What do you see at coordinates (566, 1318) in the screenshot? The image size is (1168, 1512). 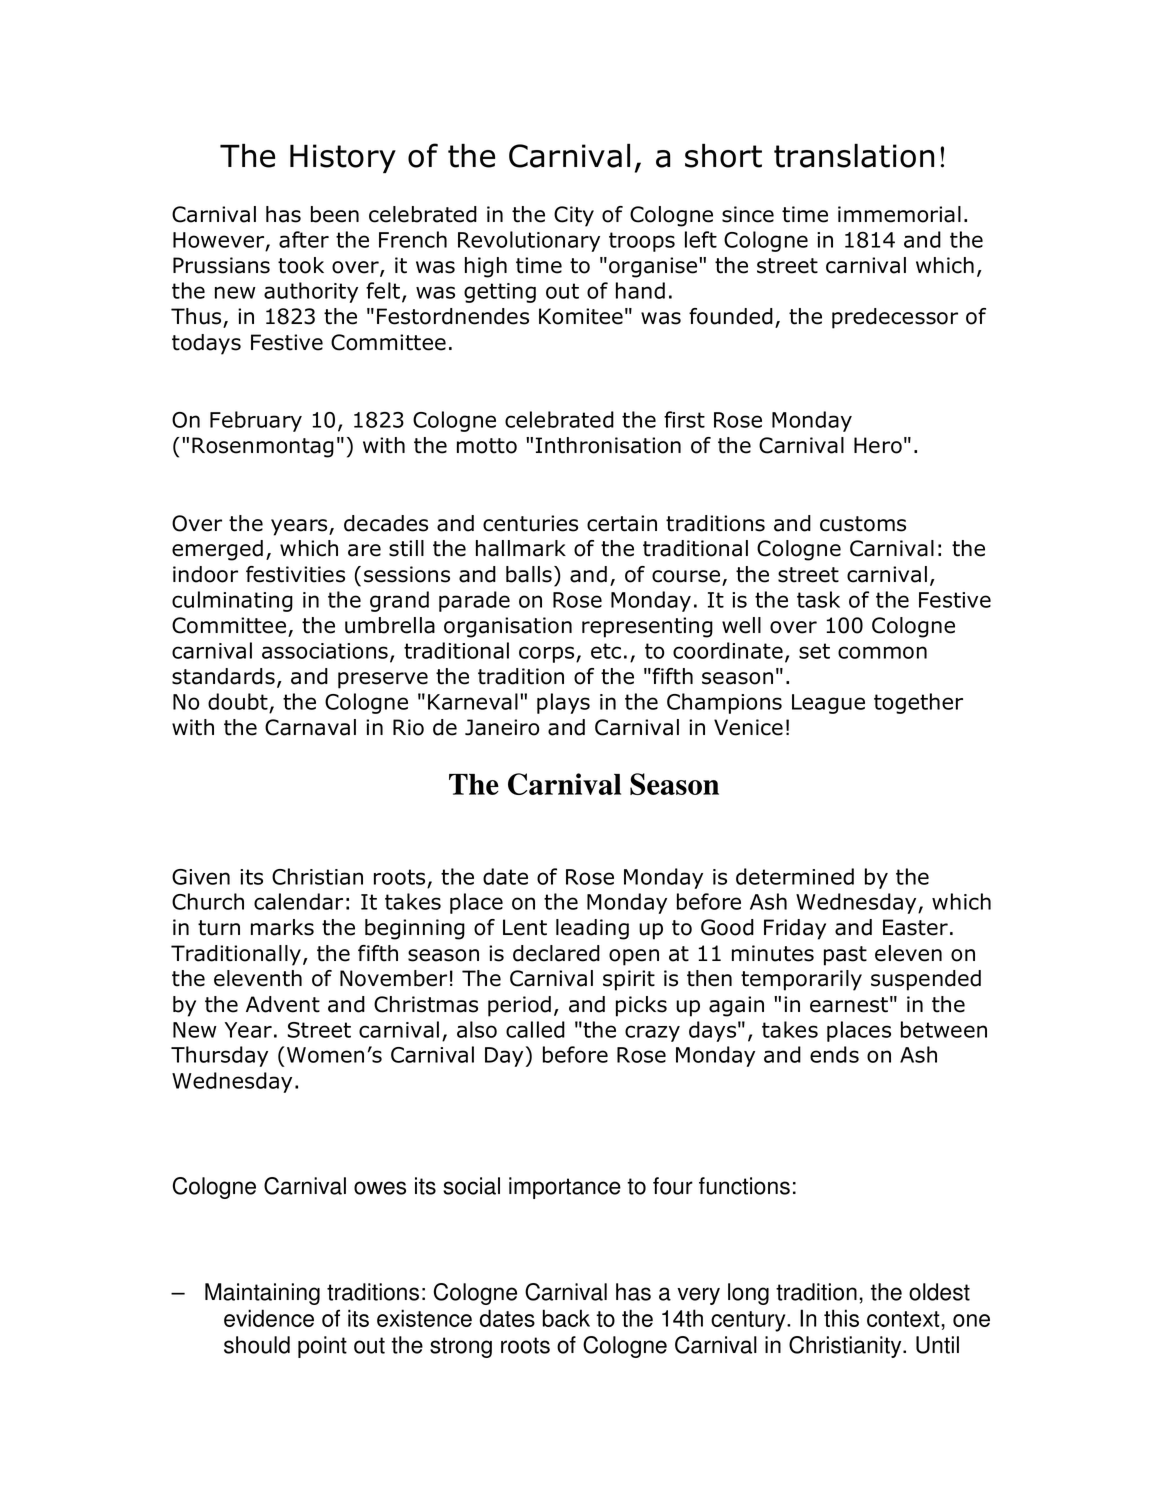 I see `back` at bounding box center [566, 1318].
